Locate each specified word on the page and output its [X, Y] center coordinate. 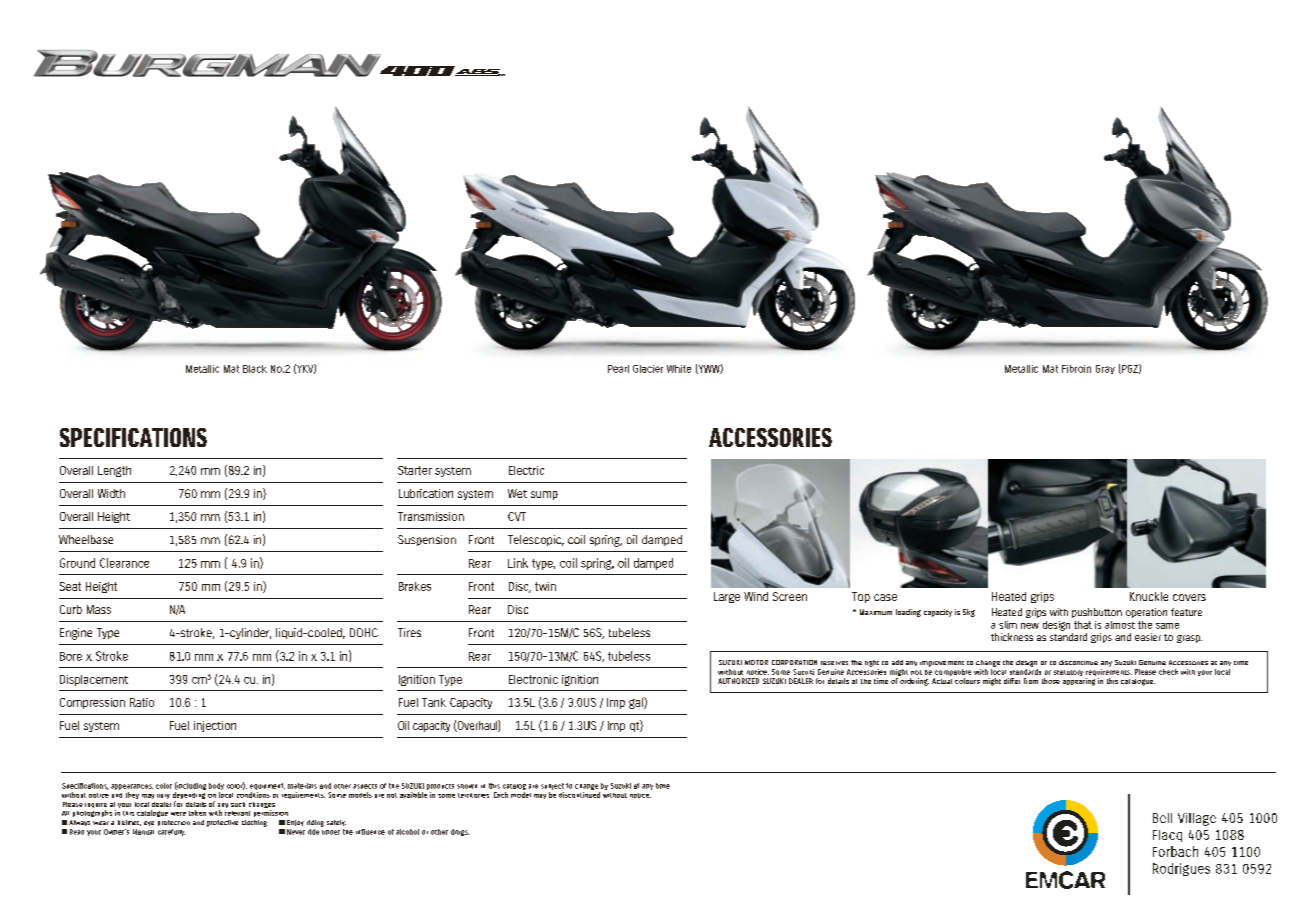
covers [1189, 597]
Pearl [618, 369]
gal [637, 703]
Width [111, 493]
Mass [99, 609]
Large [727, 597]
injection [215, 726]
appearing [1079, 682]
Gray [1105, 369]
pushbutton [1097, 613]
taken [197, 813]
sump [544, 495]
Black [255, 369]
